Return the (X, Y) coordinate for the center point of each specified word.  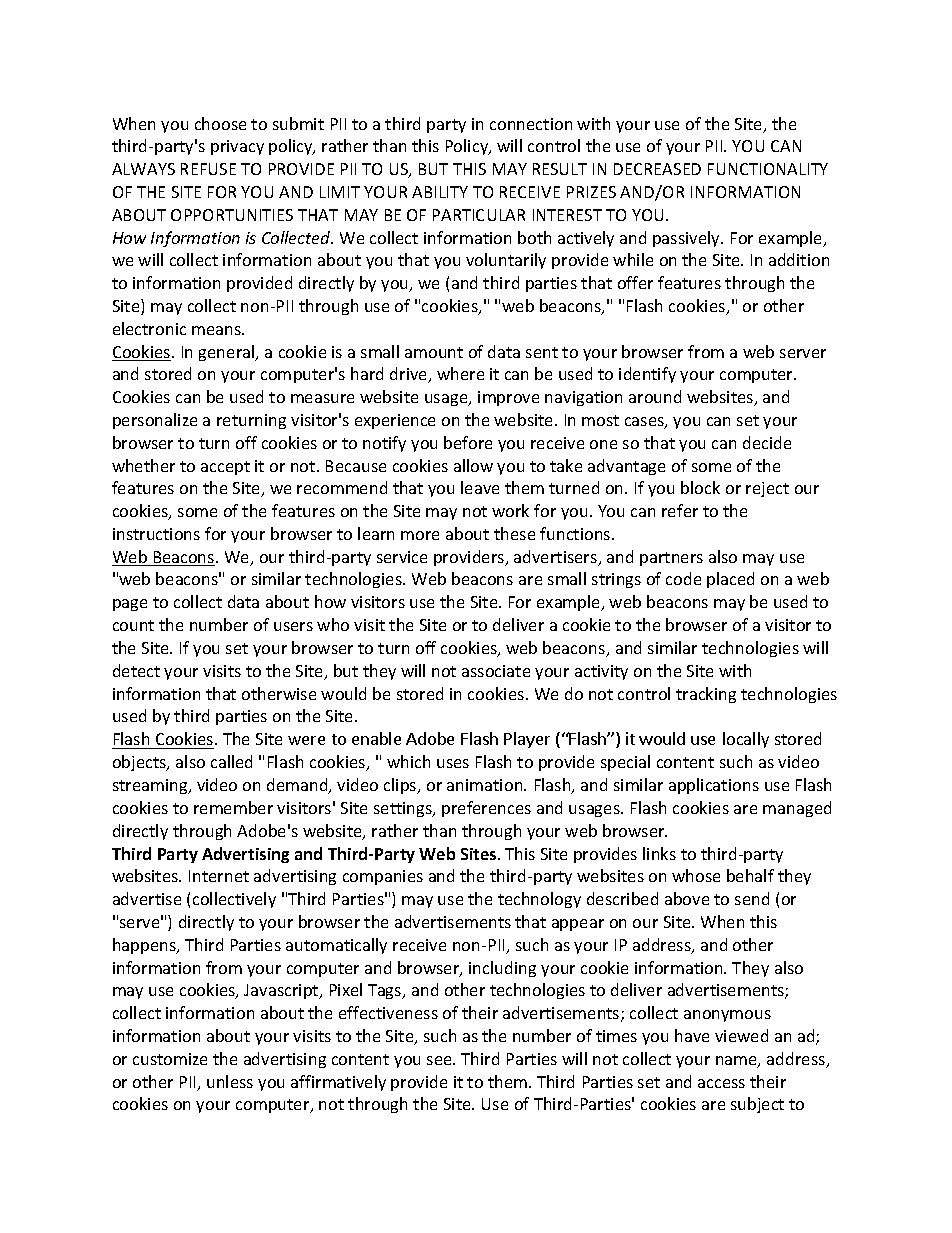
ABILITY (440, 192)
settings (404, 809)
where (460, 373)
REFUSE (208, 169)
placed (730, 580)
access (721, 1083)
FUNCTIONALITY (768, 169)
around (655, 396)
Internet (219, 876)
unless (230, 1081)
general (228, 353)
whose (696, 875)
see (440, 1060)
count (133, 625)
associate (496, 671)
